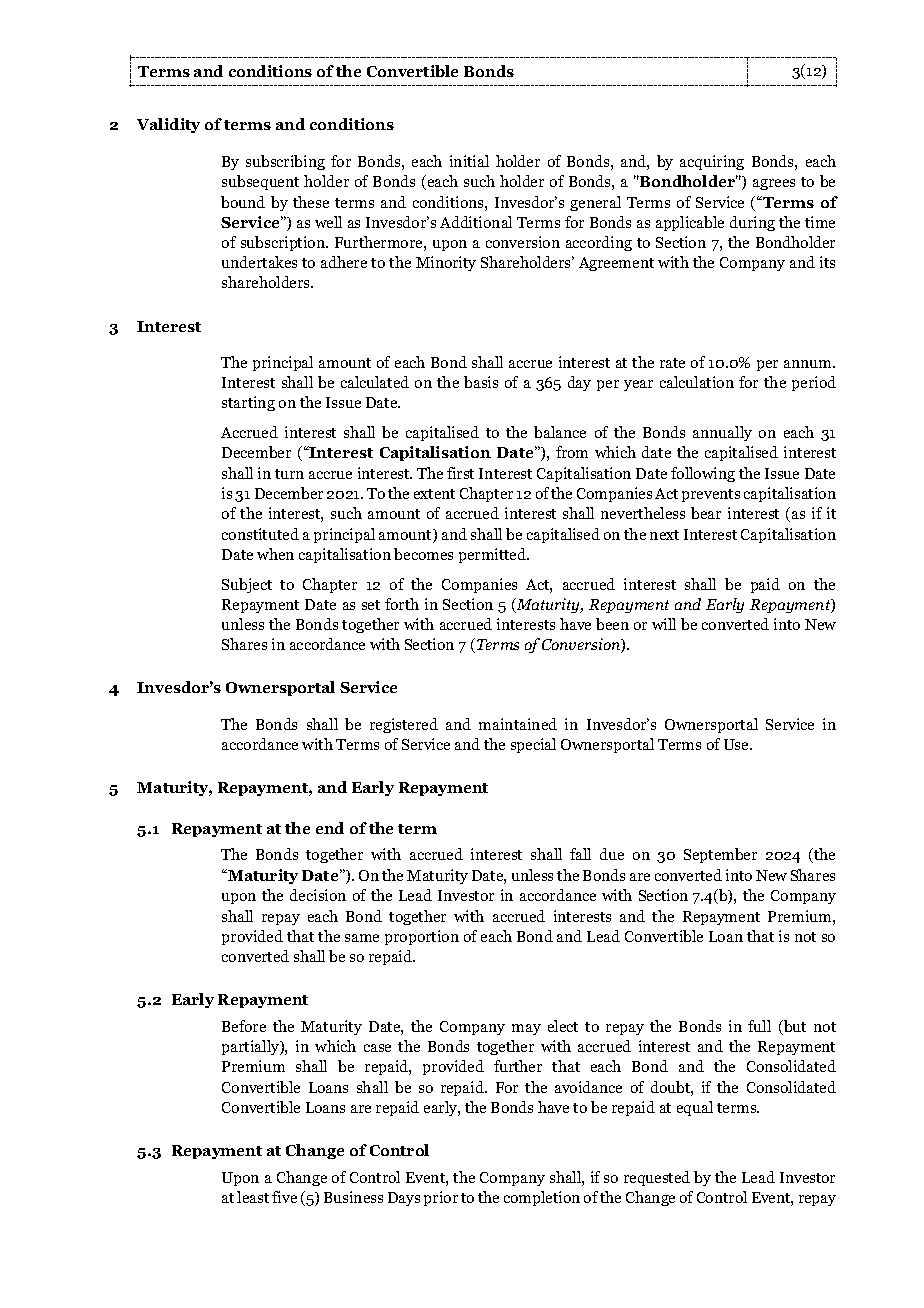 The width and height of the screenshot is (924, 1308). What do you see at coordinates (260, 182) in the screenshot?
I see `subsequent` at bounding box center [260, 182].
